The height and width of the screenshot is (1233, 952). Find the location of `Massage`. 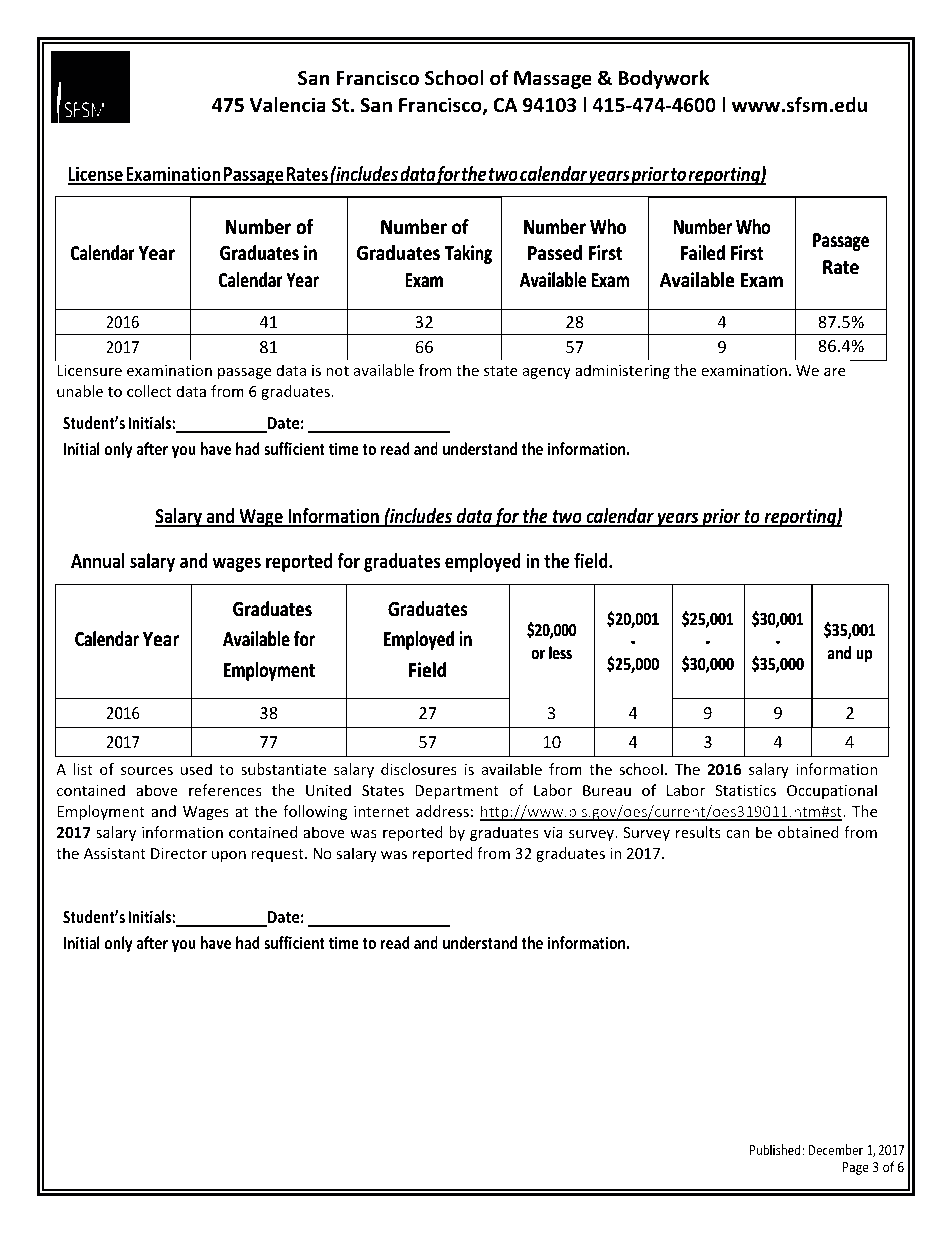

Massage is located at coordinates (553, 80).
